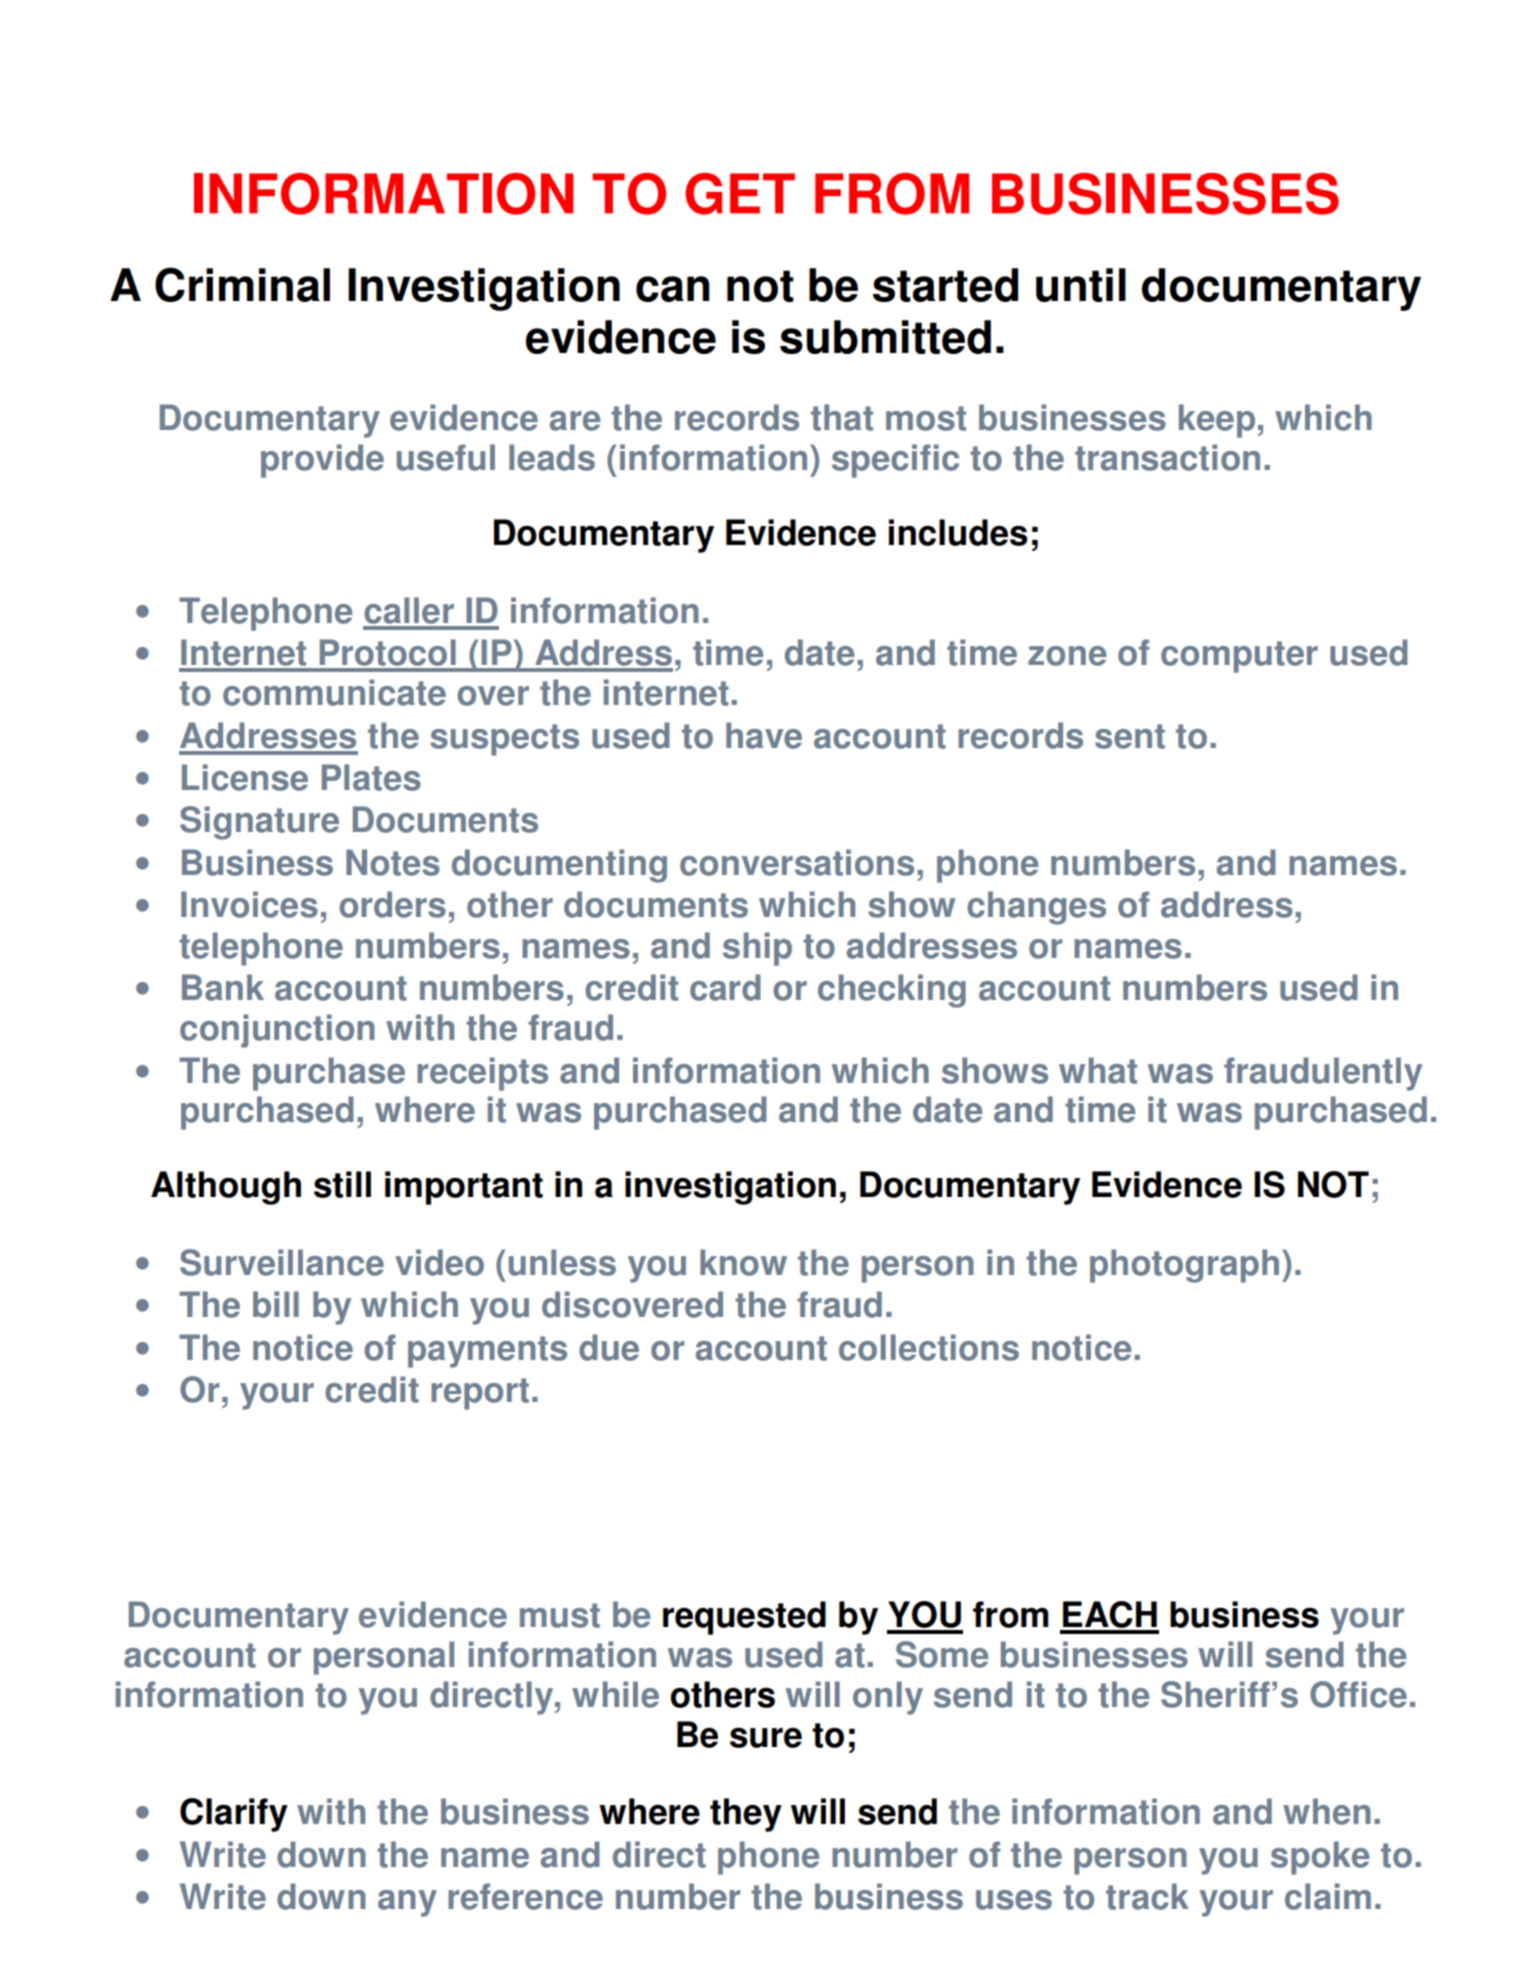  Describe the element at coordinates (242, 284) in the document. I see `Criminal` at that location.
